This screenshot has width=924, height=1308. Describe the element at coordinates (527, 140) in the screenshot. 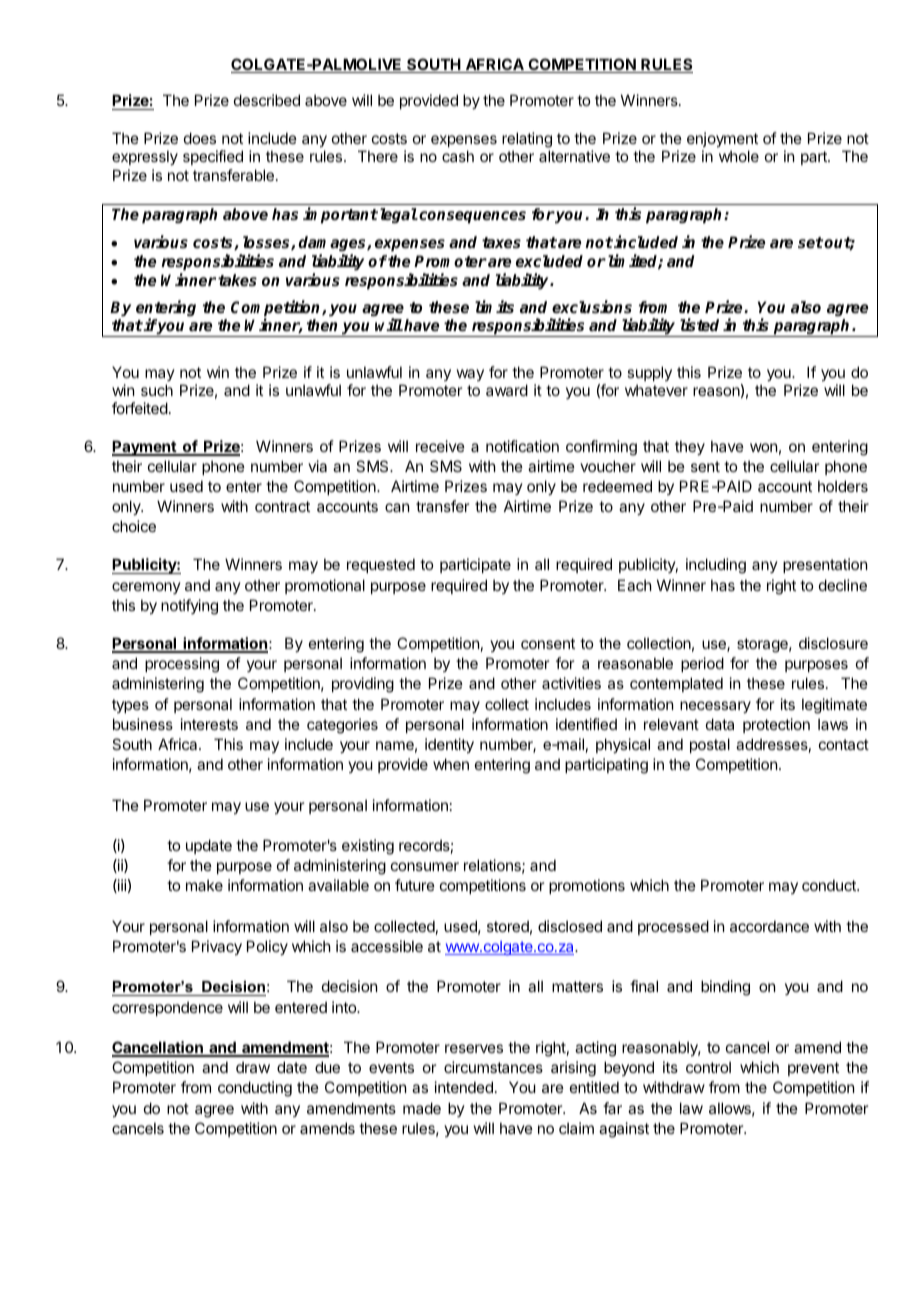

I see `relating` at that location.
